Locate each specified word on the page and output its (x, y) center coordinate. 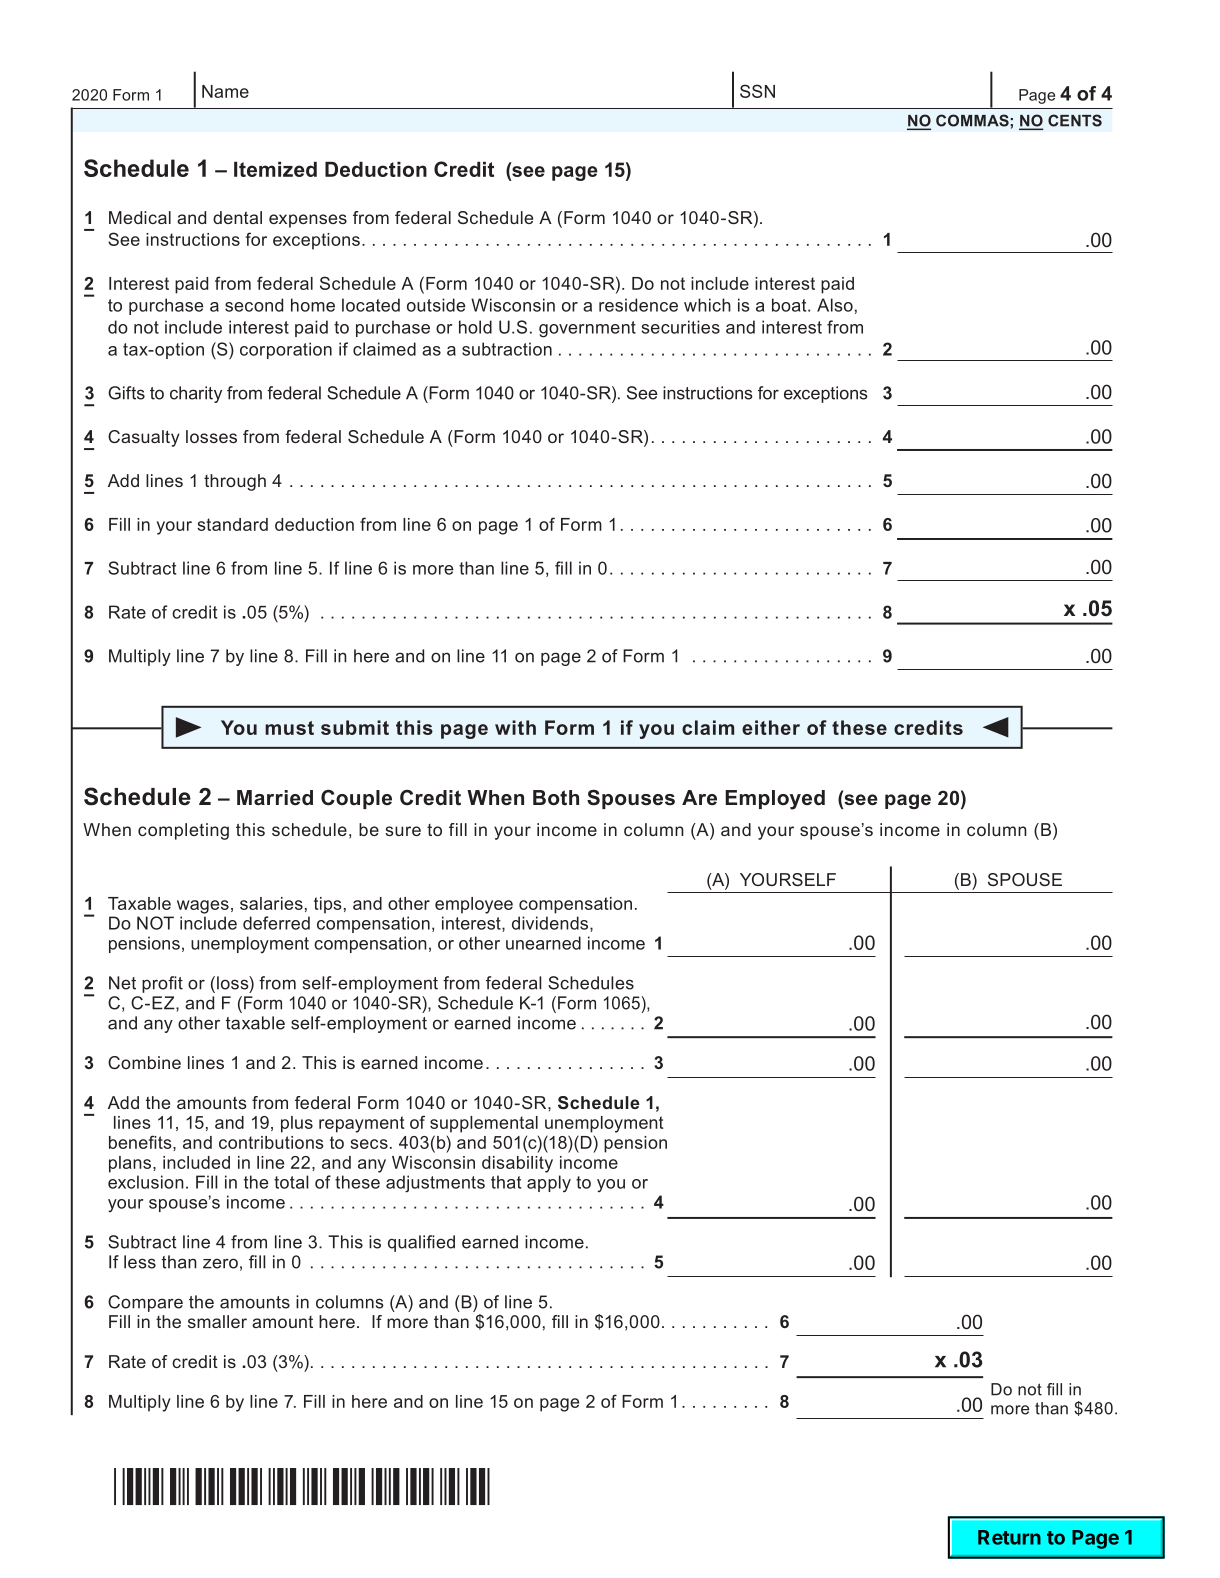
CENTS (1075, 120)
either (771, 727)
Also (835, 305)
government (587, 329)
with (515, 727)
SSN (757, 91)
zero (220, 1263)
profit (162, 984)
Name (225, 91)
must (289, 728)
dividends (551, 924)
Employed (775, 800)
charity (196, 394)
